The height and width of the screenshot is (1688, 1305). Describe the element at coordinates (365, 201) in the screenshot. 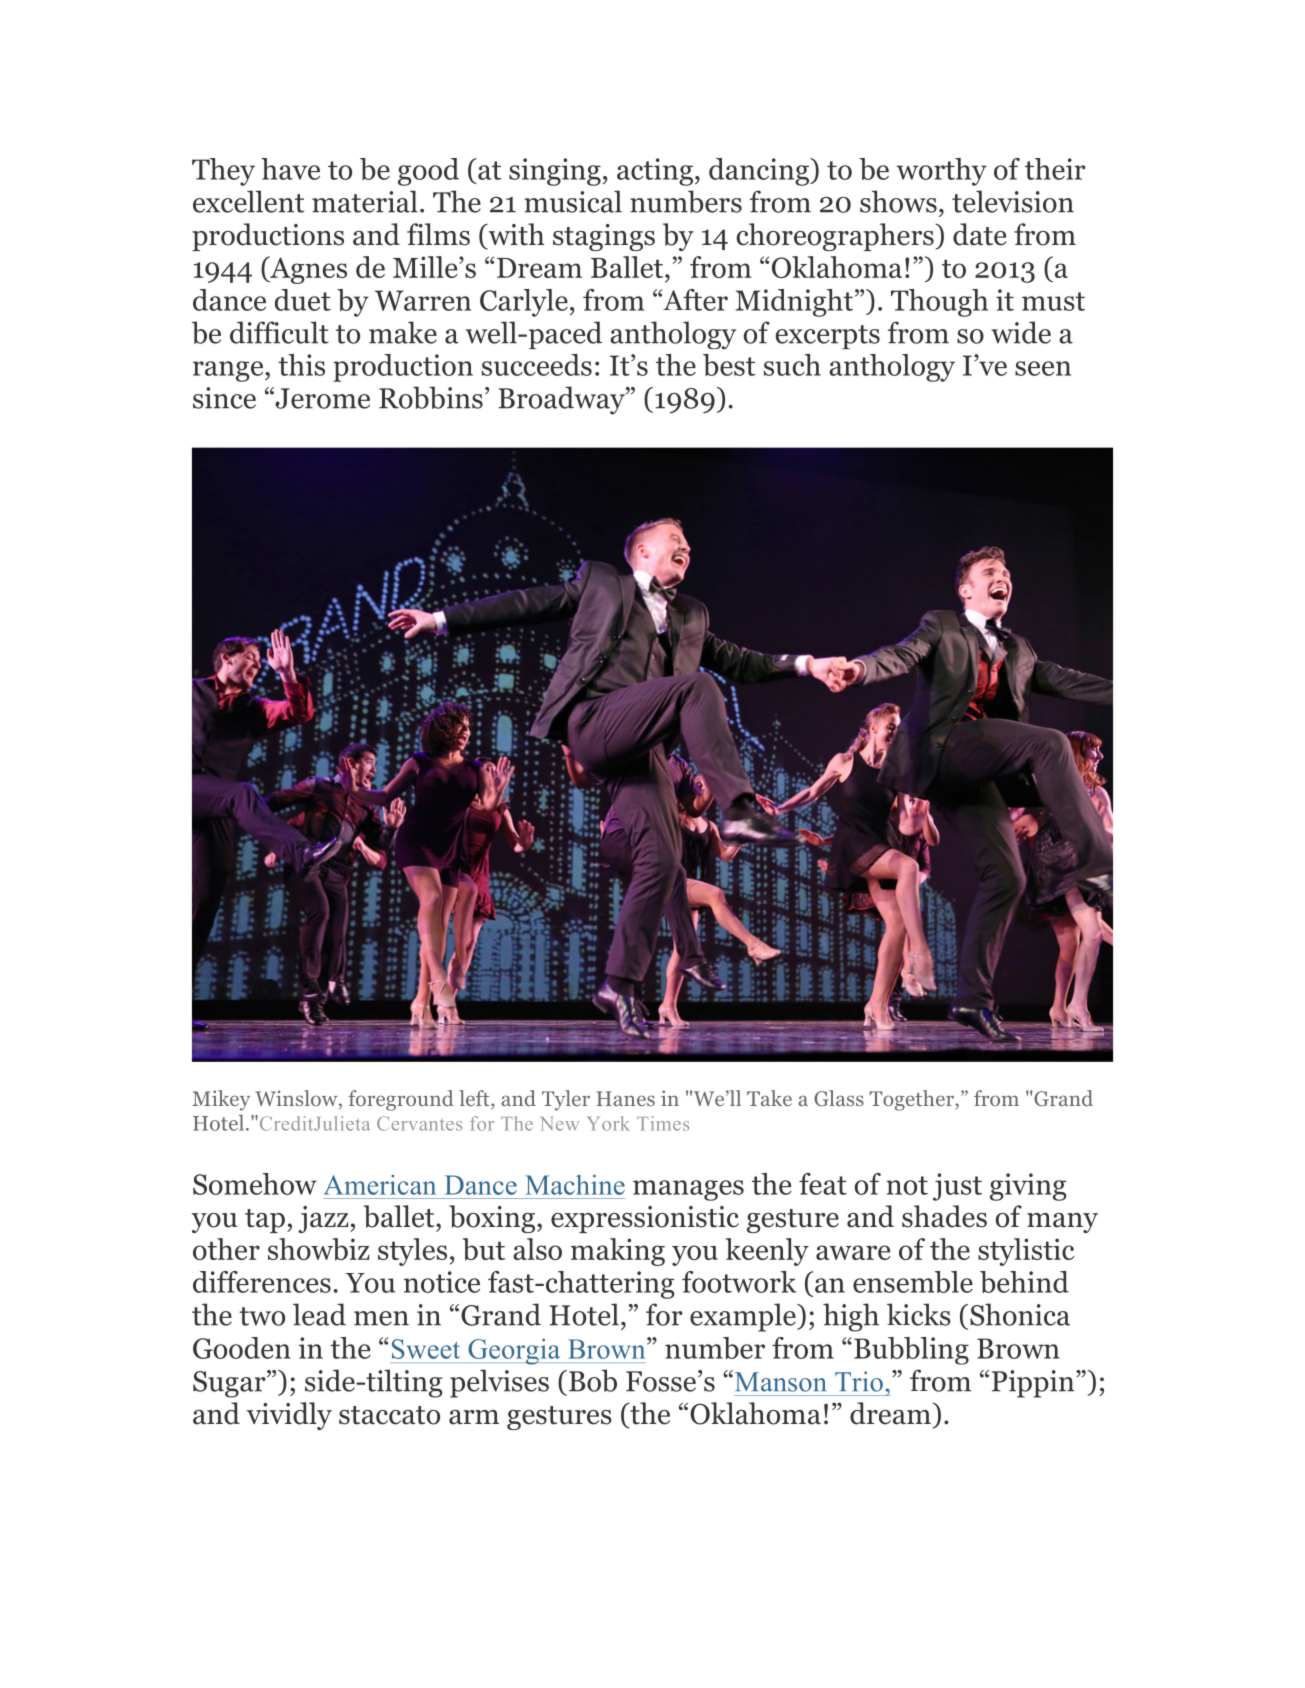

I see `material` at that location.
